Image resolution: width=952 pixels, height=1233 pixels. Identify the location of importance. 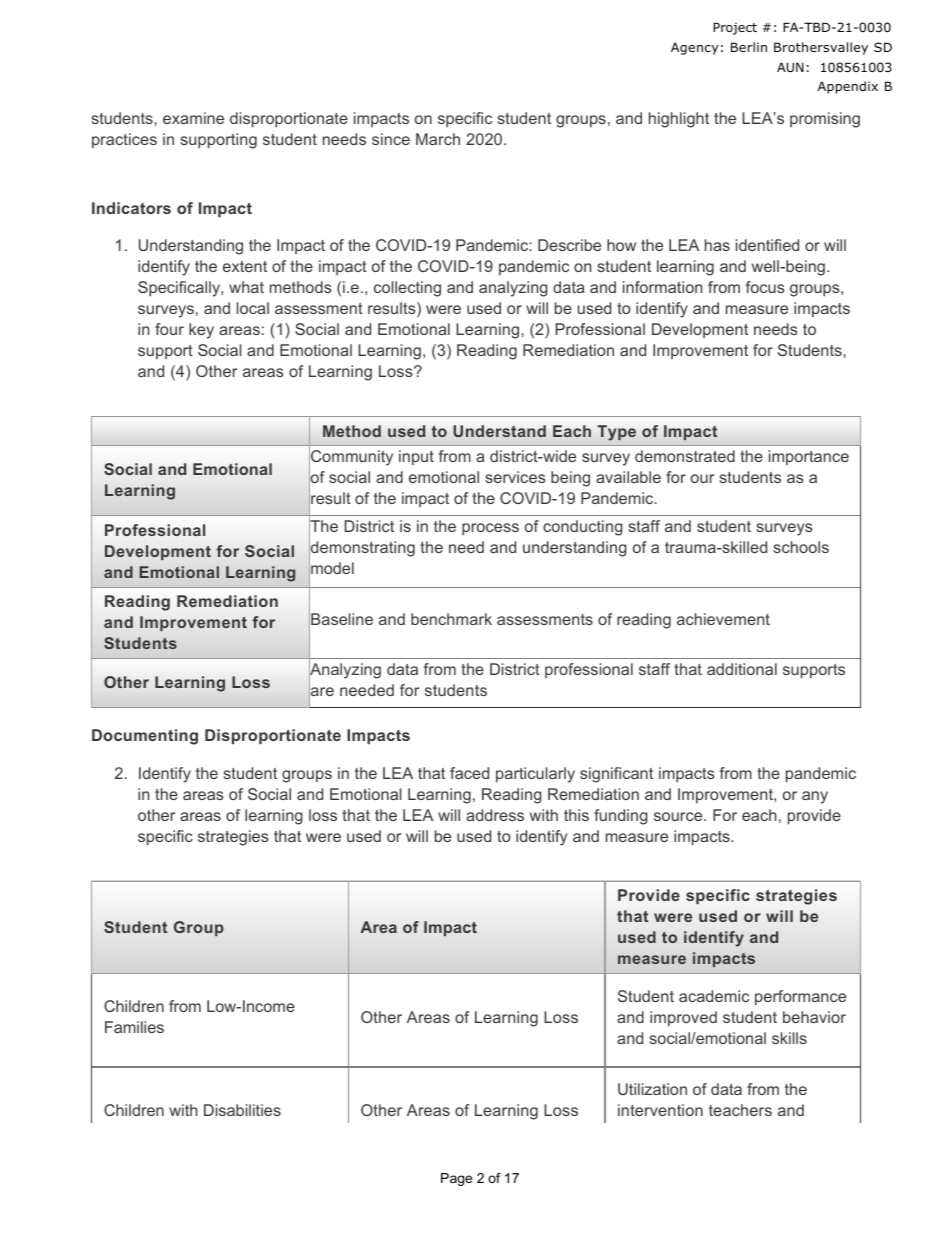
(809, 457).
